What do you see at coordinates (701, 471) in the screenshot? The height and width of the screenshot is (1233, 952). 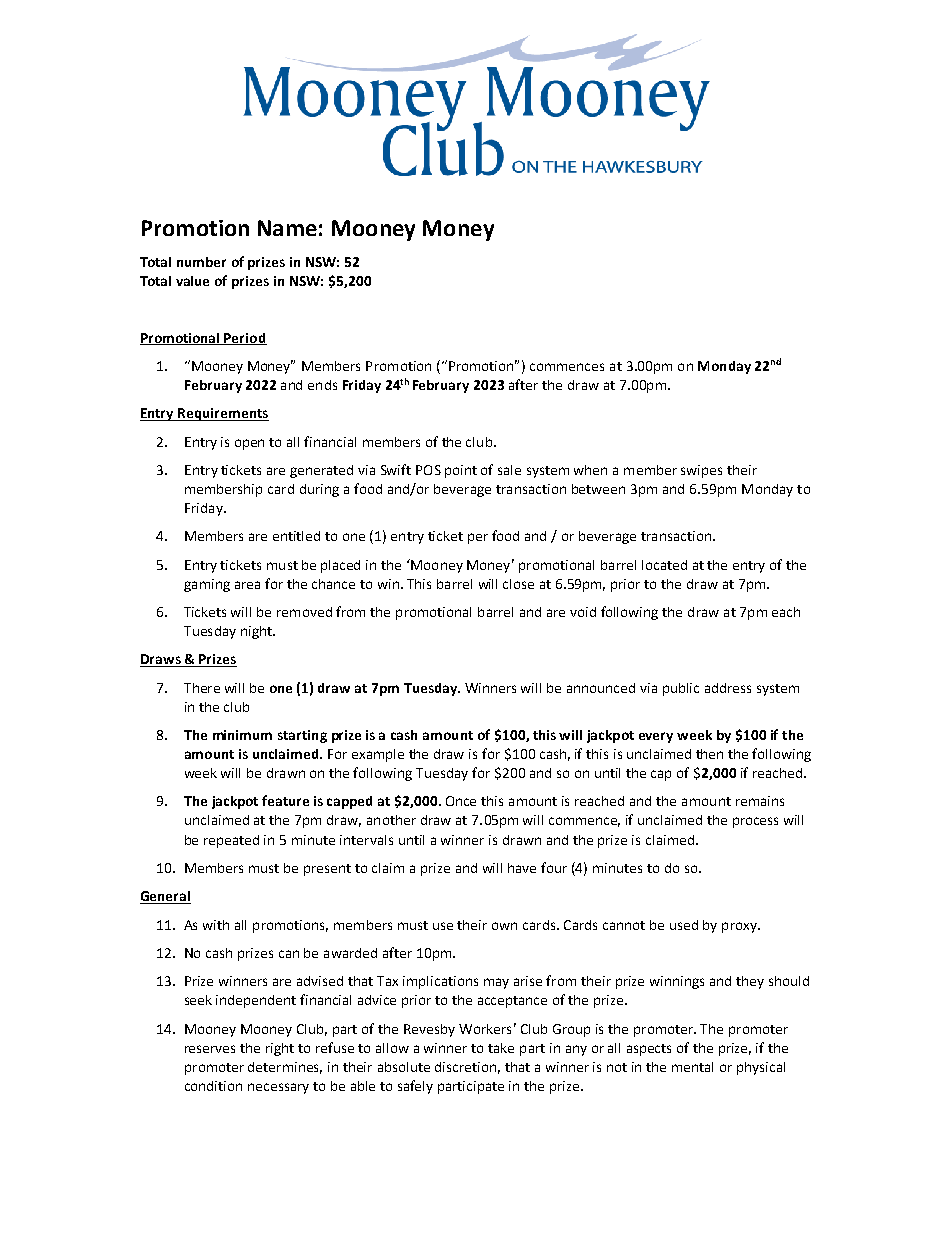 I see `swipes` at bounding box center [701, 471].
